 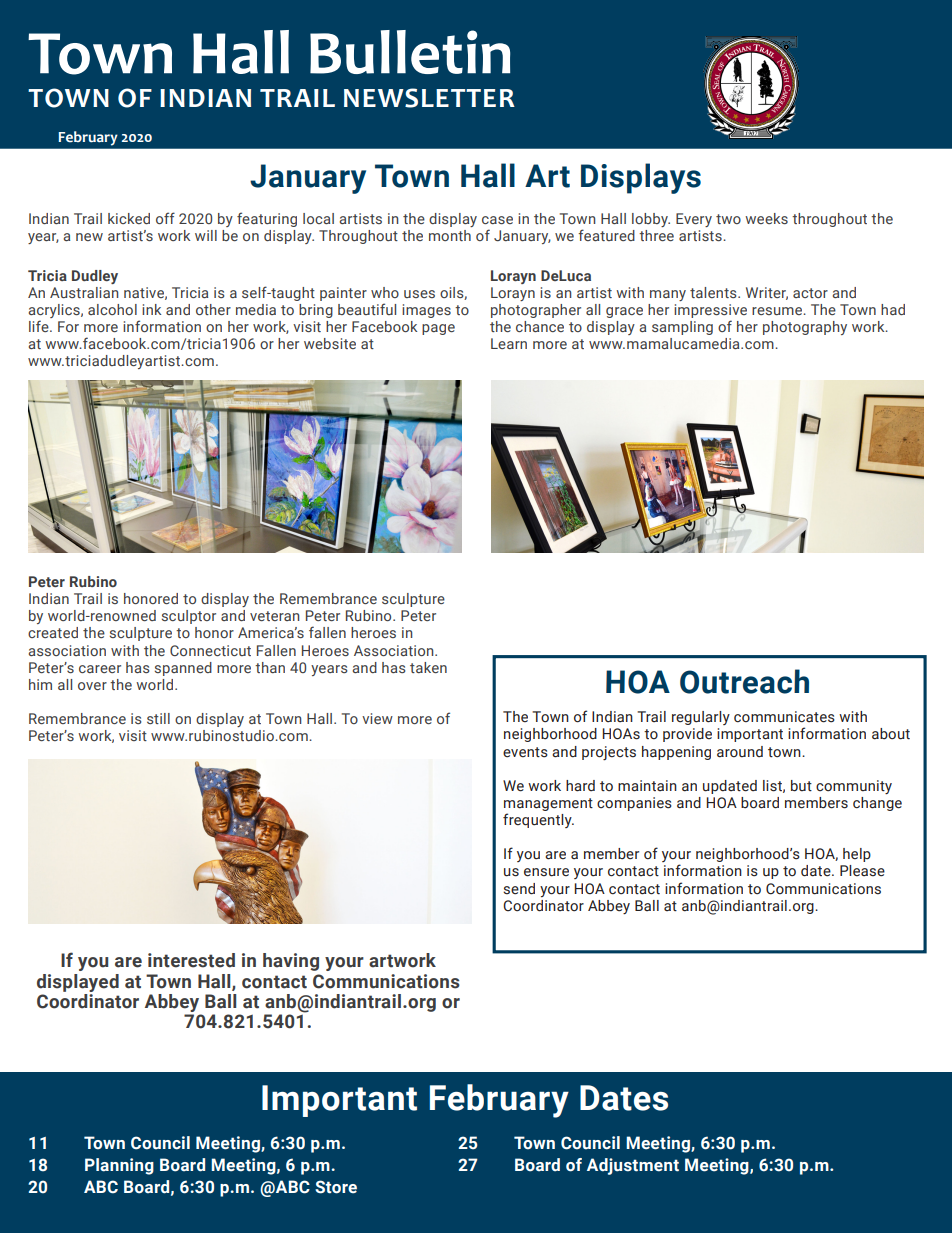 What do you see at coordinates (189, 617) in the image?
I see `sculptor` at bounding box center [189, 617].
